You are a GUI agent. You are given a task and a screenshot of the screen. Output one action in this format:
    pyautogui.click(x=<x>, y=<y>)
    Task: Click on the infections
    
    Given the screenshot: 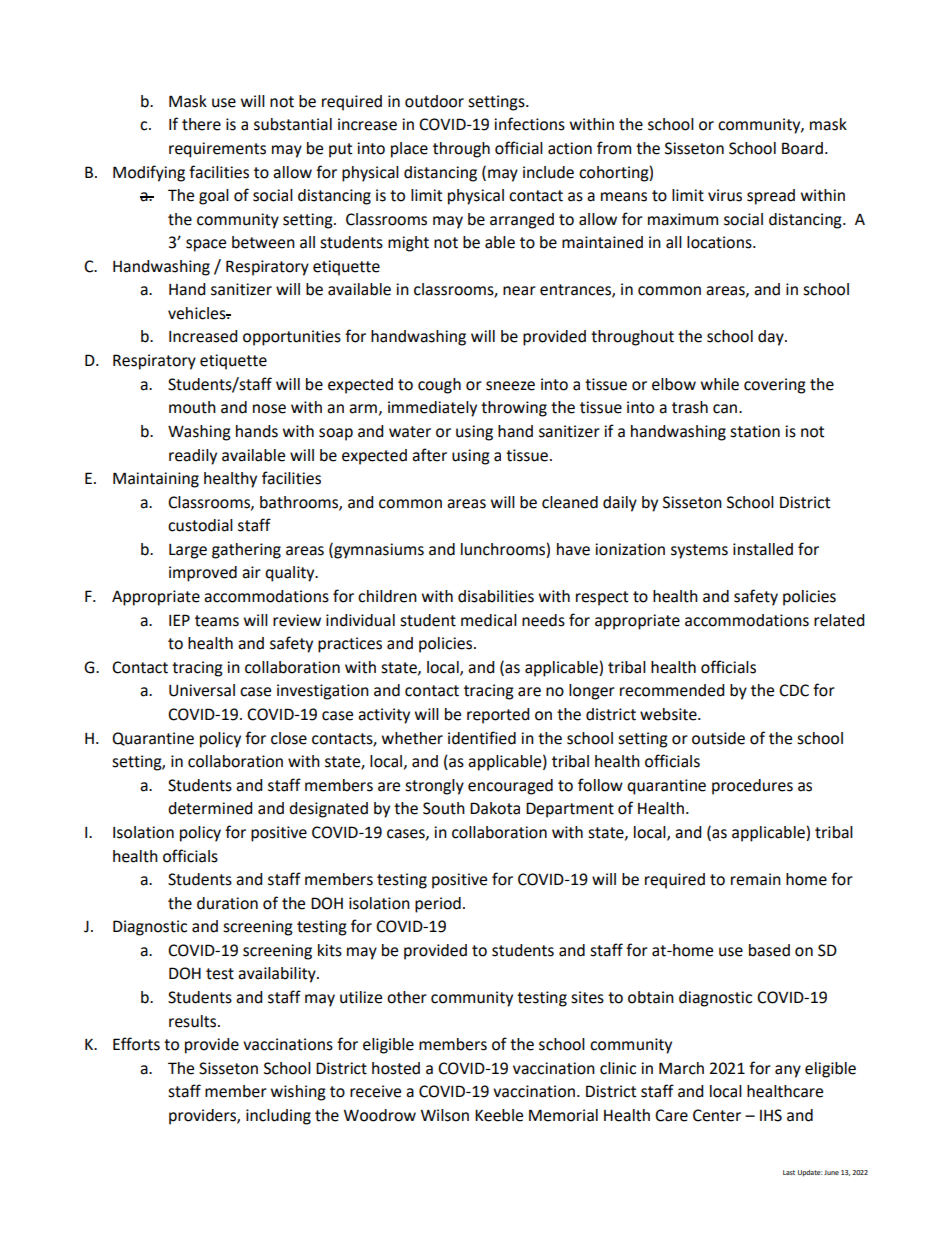 What is the action you would take?
    pyautogui.click(x=529, y=124)
